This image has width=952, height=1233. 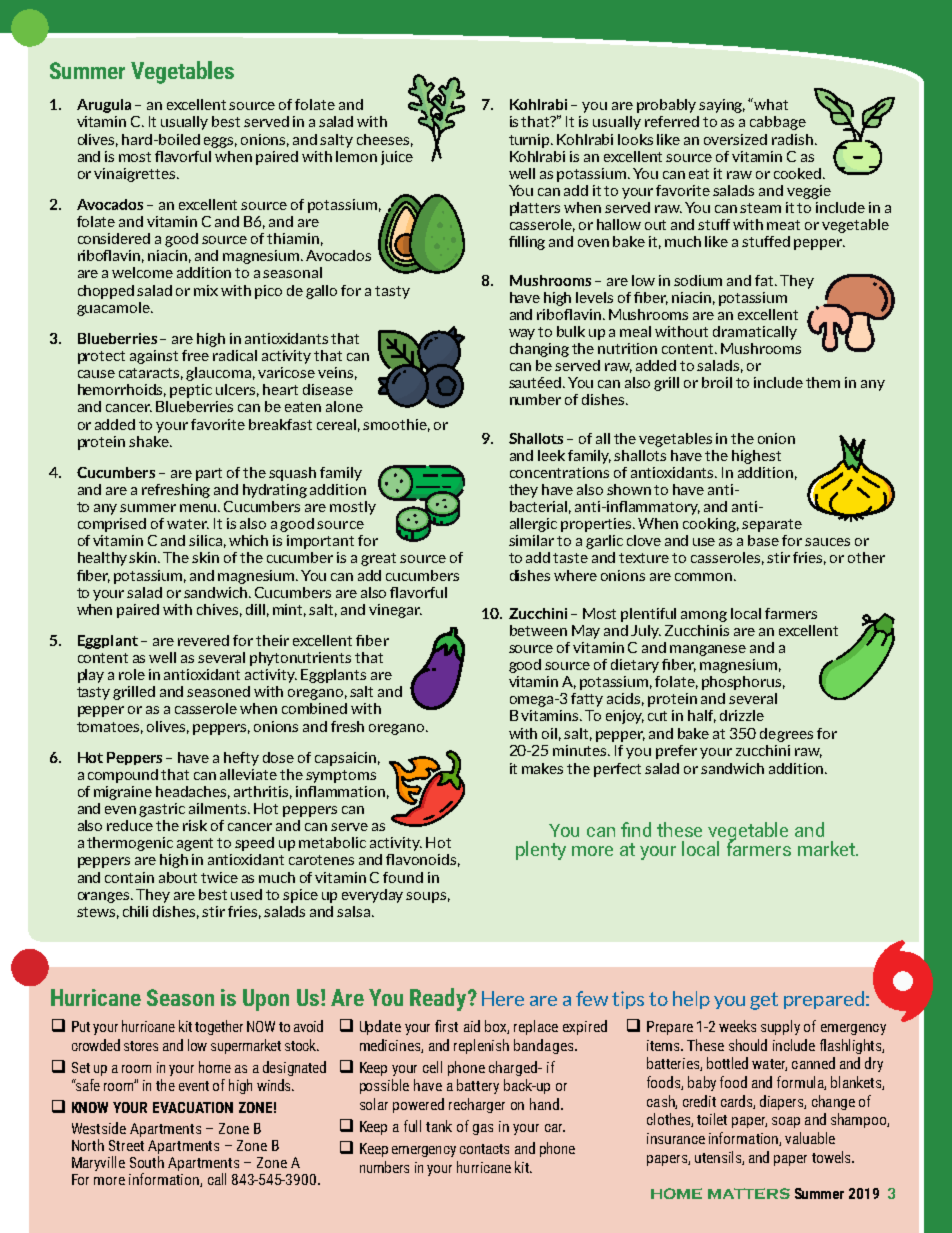 I want to click on revered, so click(x=203, y=640).
